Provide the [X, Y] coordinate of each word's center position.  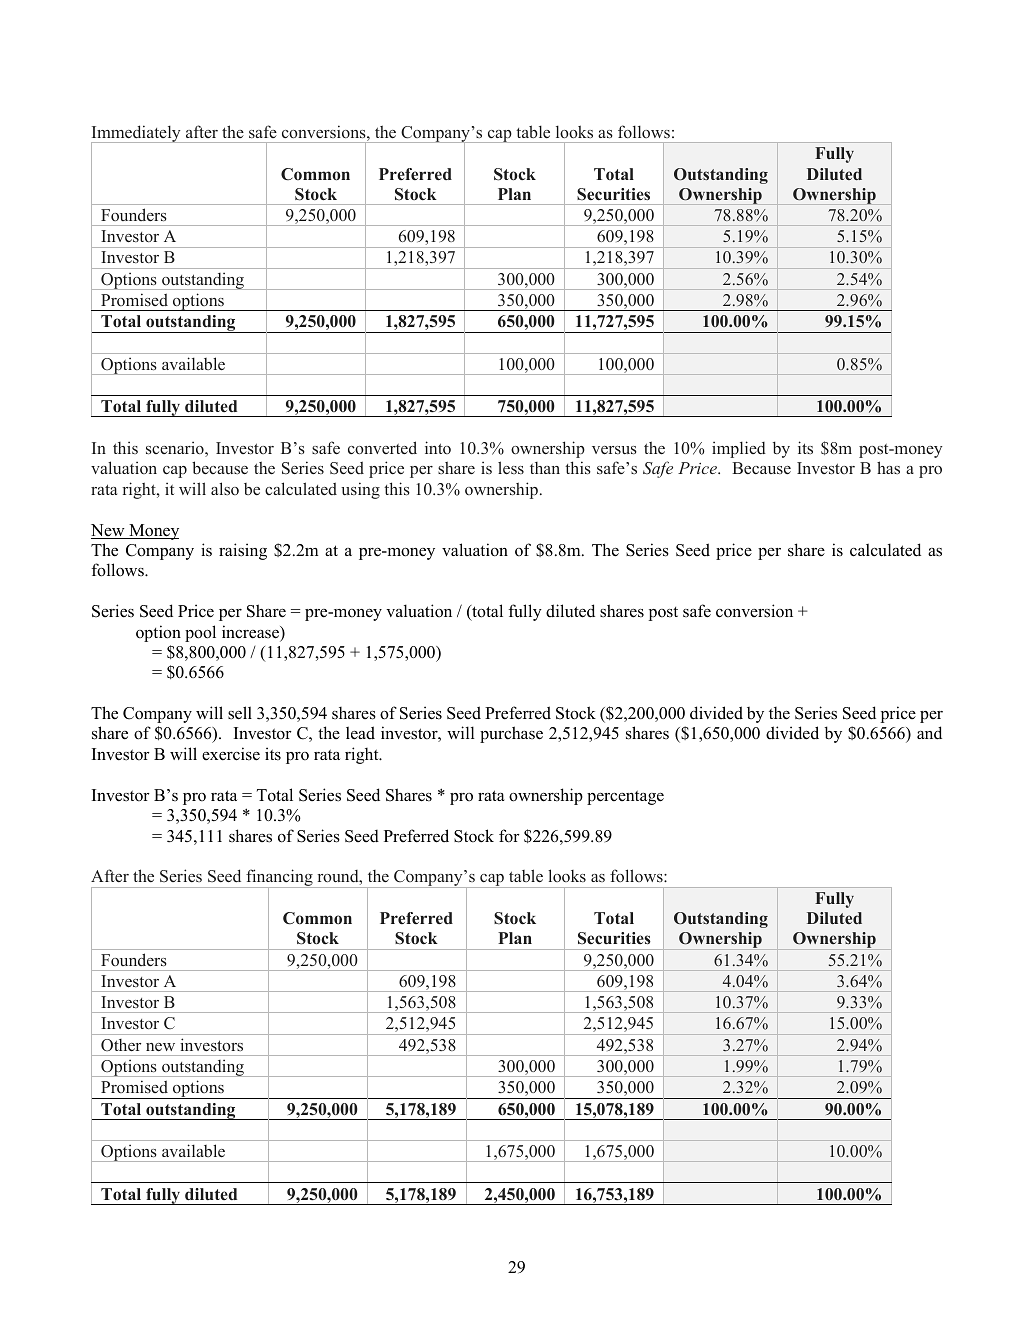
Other [121, 1045]
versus [614, 450]
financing [279, 879]
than [545, 468]
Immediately [137, 135]
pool [200, 633]
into [438, 447]
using [360, 490]
